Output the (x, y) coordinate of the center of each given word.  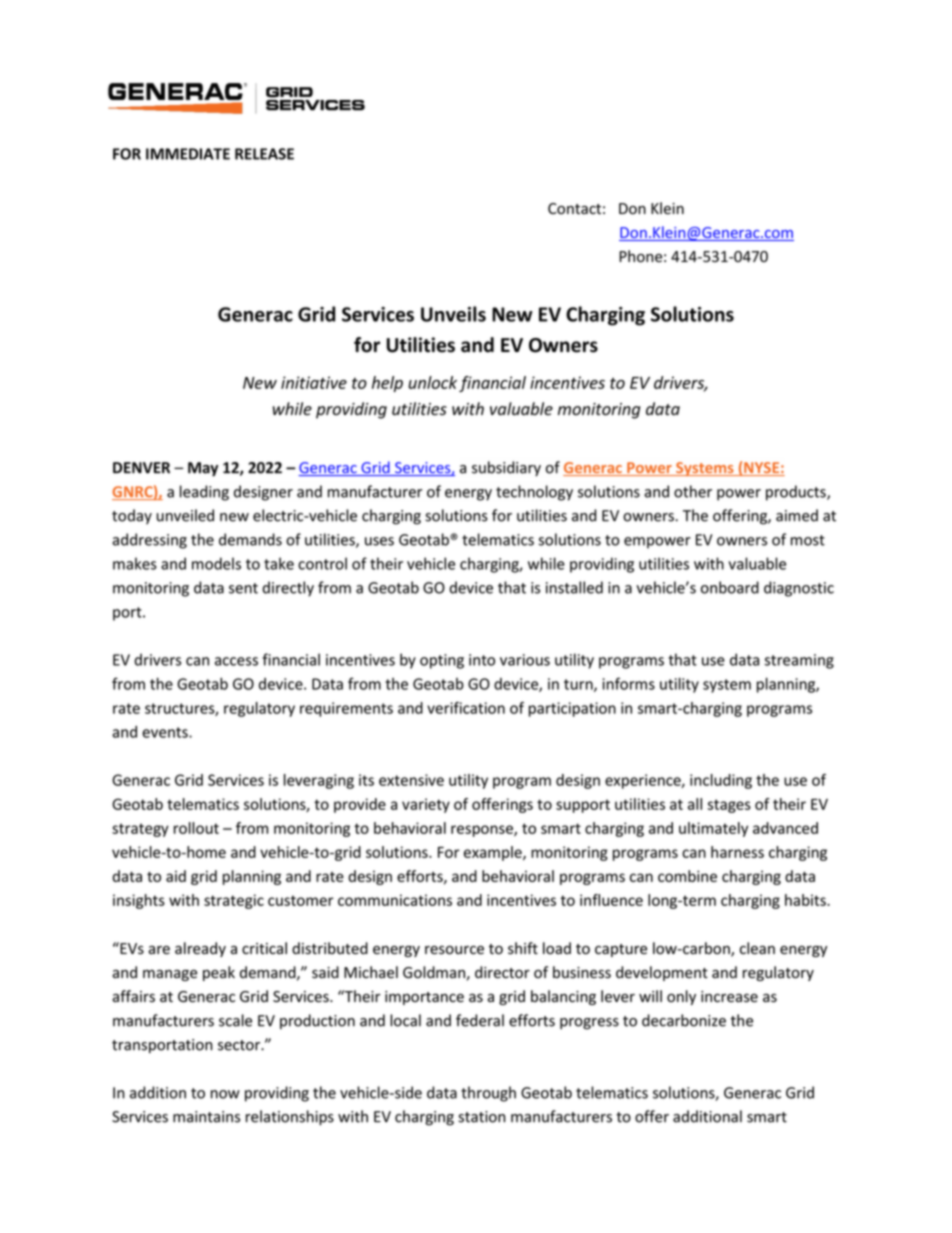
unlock (432, 382)
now (225, 1094)
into (482, 660)
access (236, 661)
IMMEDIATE (188, 154)
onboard (730, 587)
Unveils (453, 314)
